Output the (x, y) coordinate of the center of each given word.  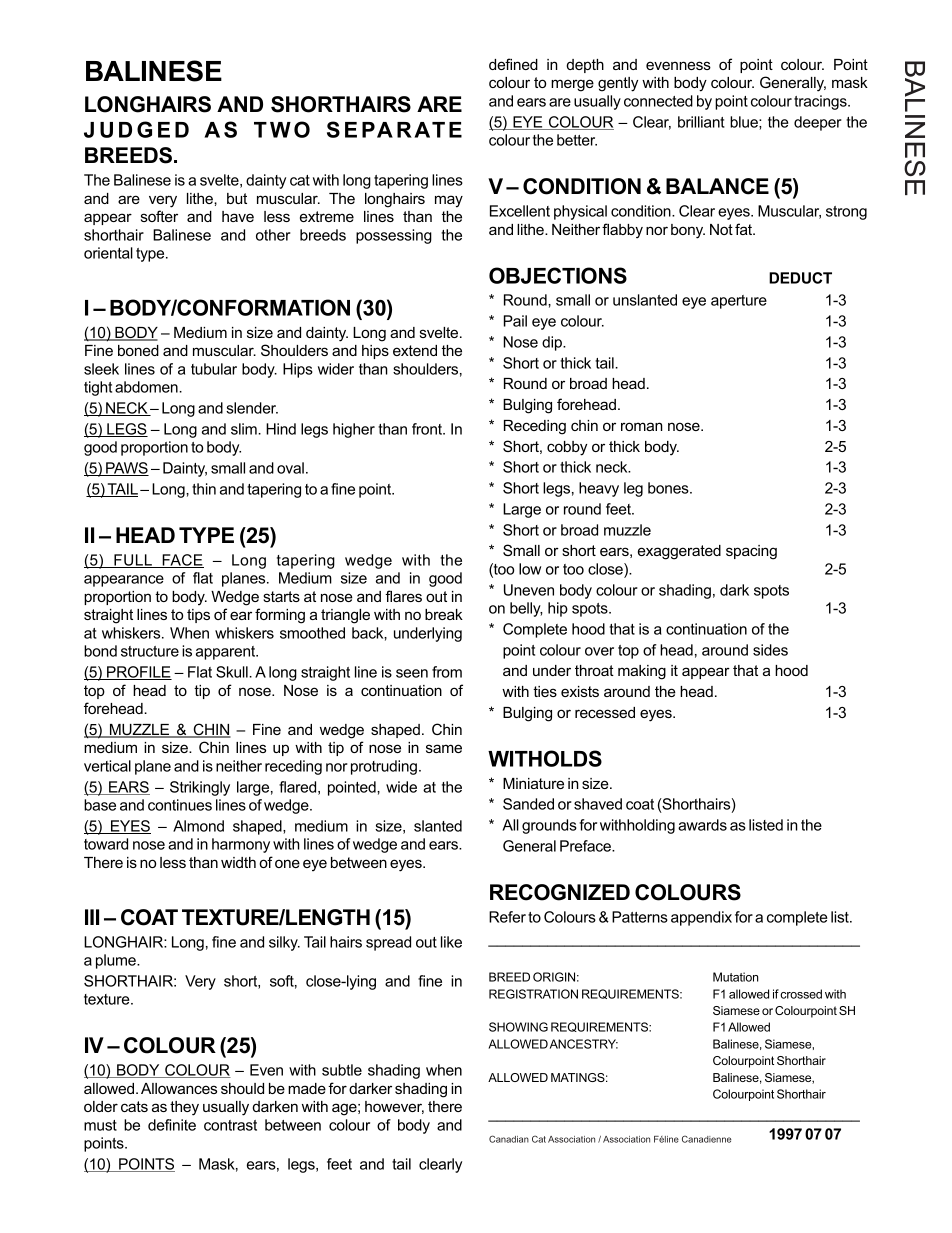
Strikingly (200, 788)
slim (245, 429)
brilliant (701, 122)
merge (572, 85)
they (184, 1108)
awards (702, 825)
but (237, 198)
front (428, 429)
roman (642, 426)
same (444, 748)
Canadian (509, 1139)
